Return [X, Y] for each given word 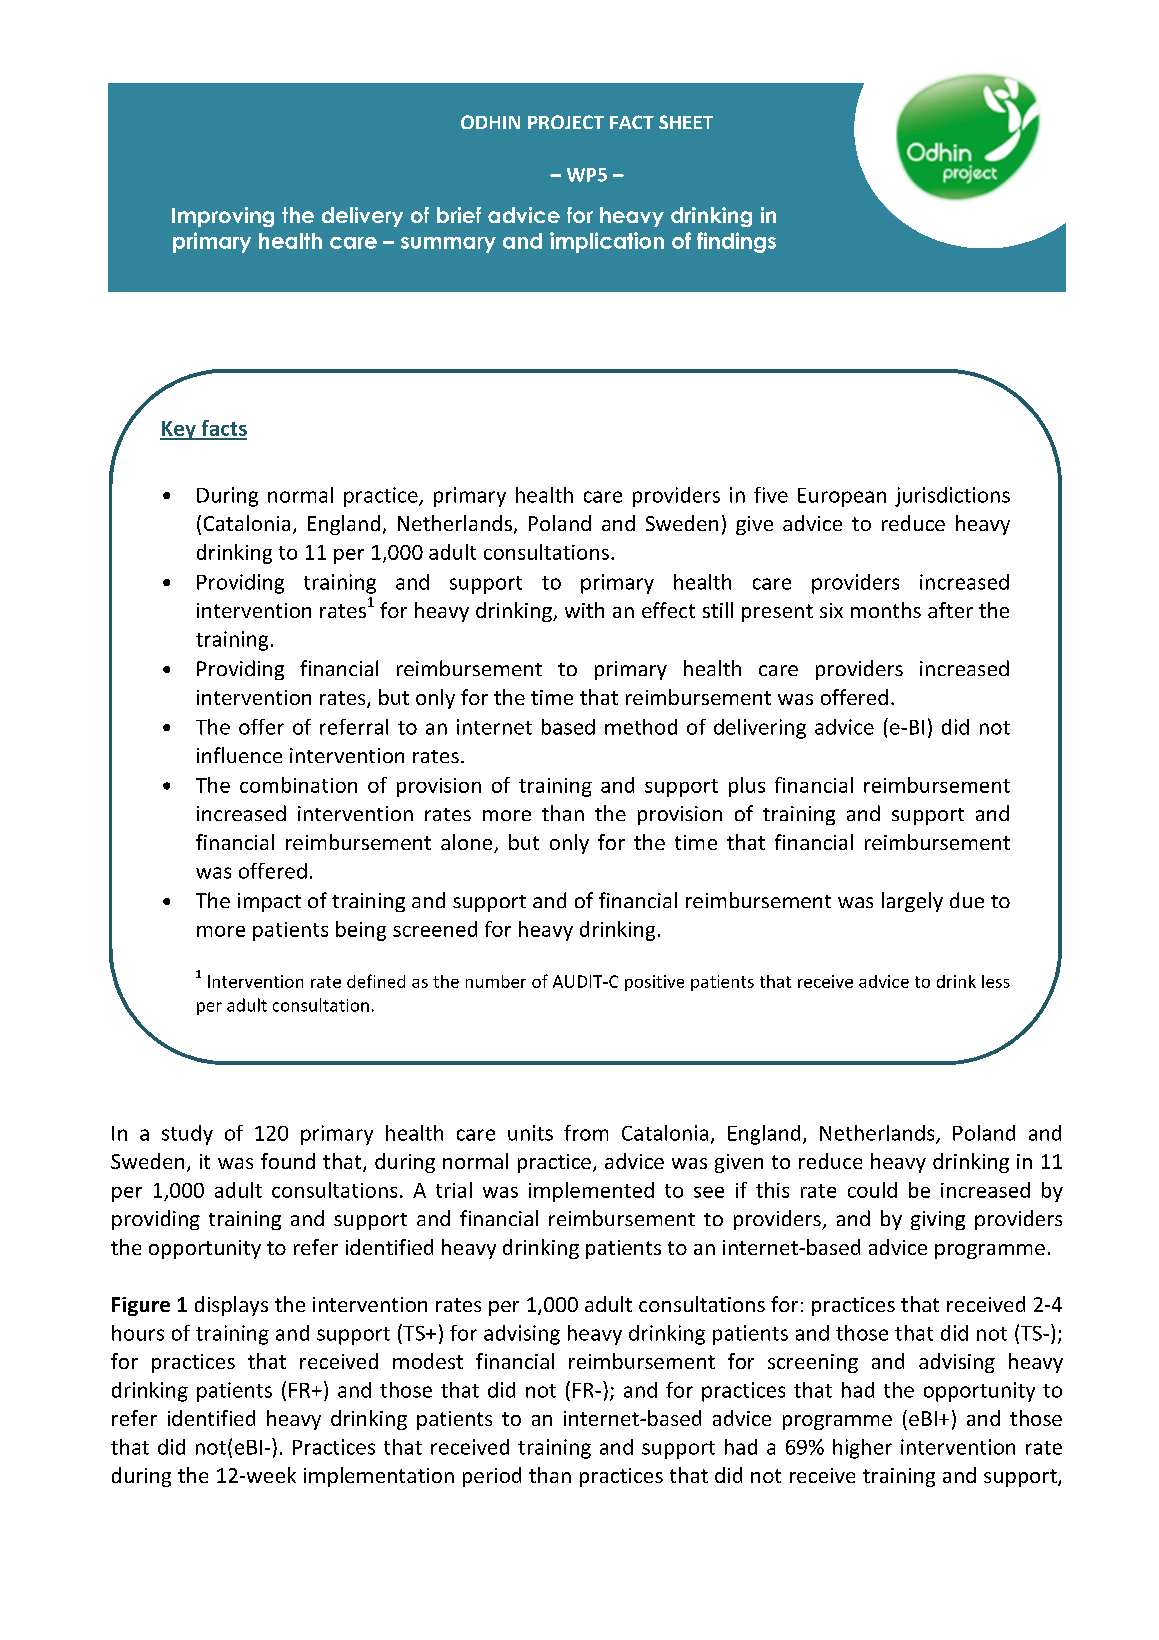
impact [269, 902]
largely [912, 902]
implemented [591, 1192]
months [886, 610]
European [842, 497]
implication [607, 242]
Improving [223, 217]
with [584, 610]
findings [736, 242]
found [288, 1161]
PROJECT [566, 122]
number [496, 981]
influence [239, 755]
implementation [379, 1477]
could [872, 1190]
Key [179, 430]
